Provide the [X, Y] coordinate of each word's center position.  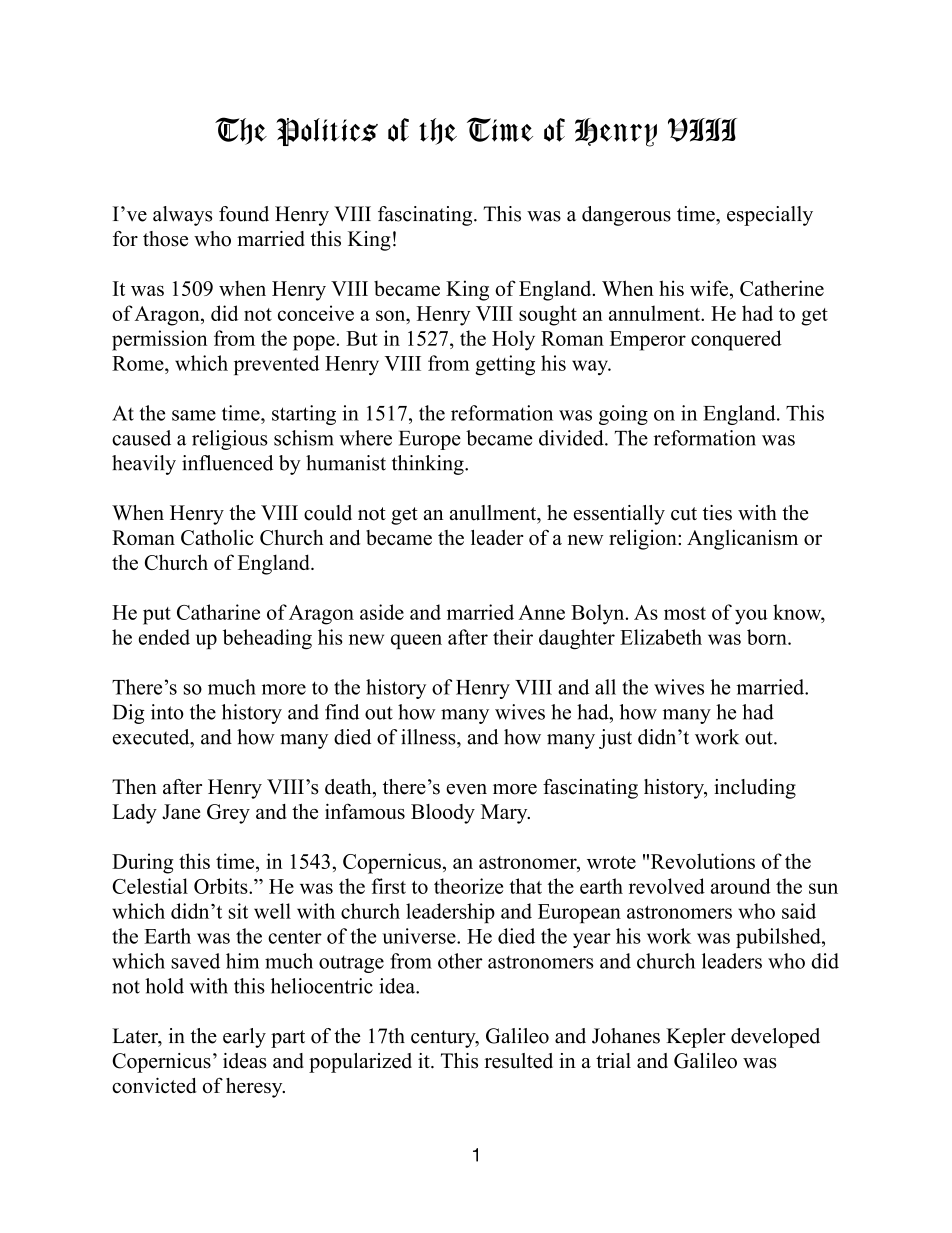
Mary [505, 814]
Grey [228, 814]
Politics [327, 132]
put [157, 616]
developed [775, 1038]
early [244, 1038]
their [513, 637]
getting [505, 365]
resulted [518, 1061]
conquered [736, 340]
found [244, 214]
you [751, 617]
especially [770, 216]
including [755, 789]
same [194, 415]
